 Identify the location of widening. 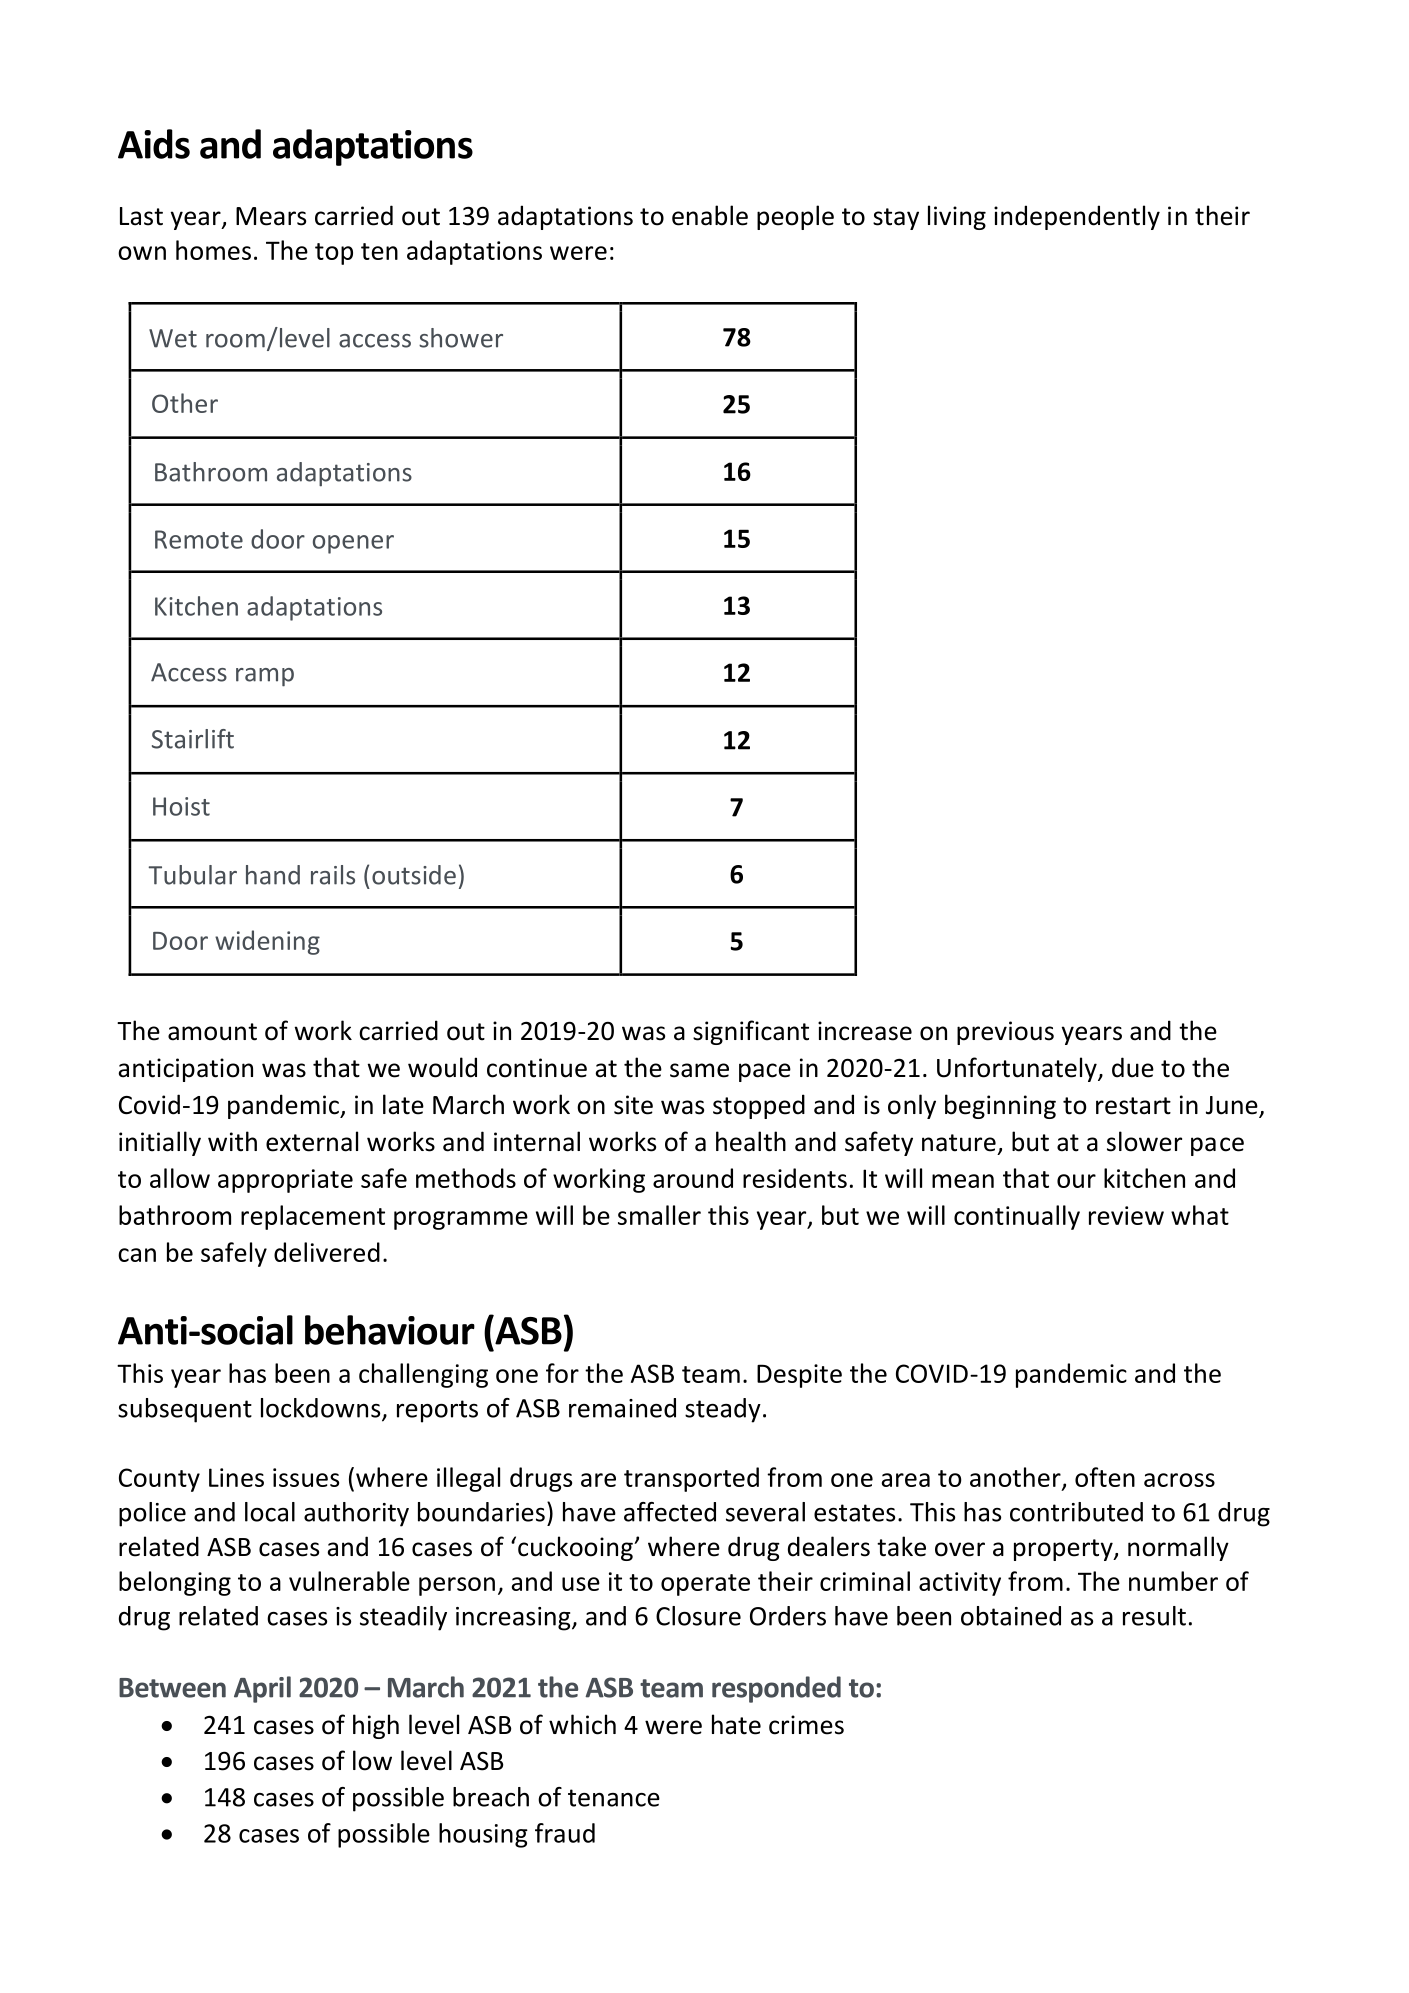
(267, 942).
